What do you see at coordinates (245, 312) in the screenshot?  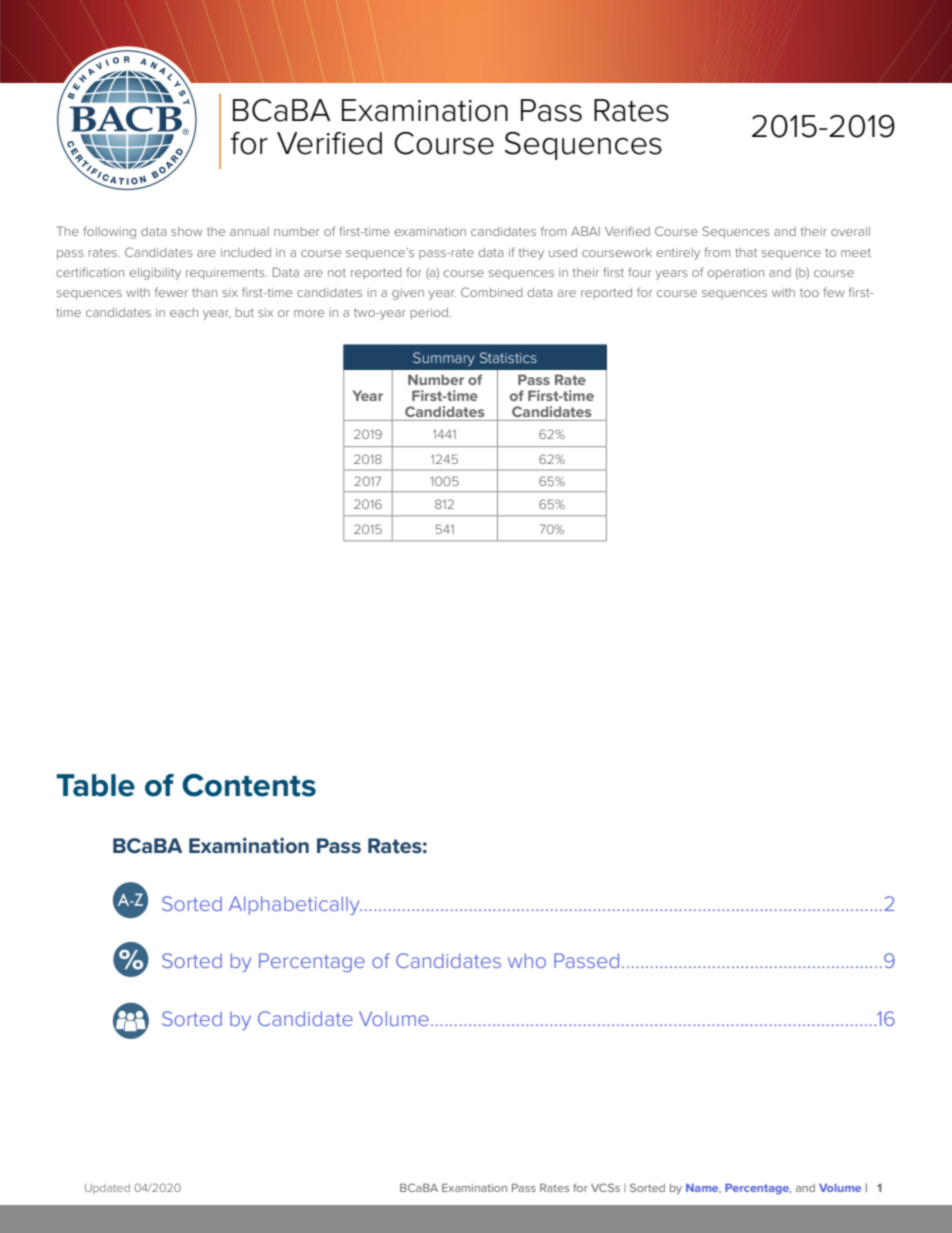 I see `but` at bounding box center [245, 312].
